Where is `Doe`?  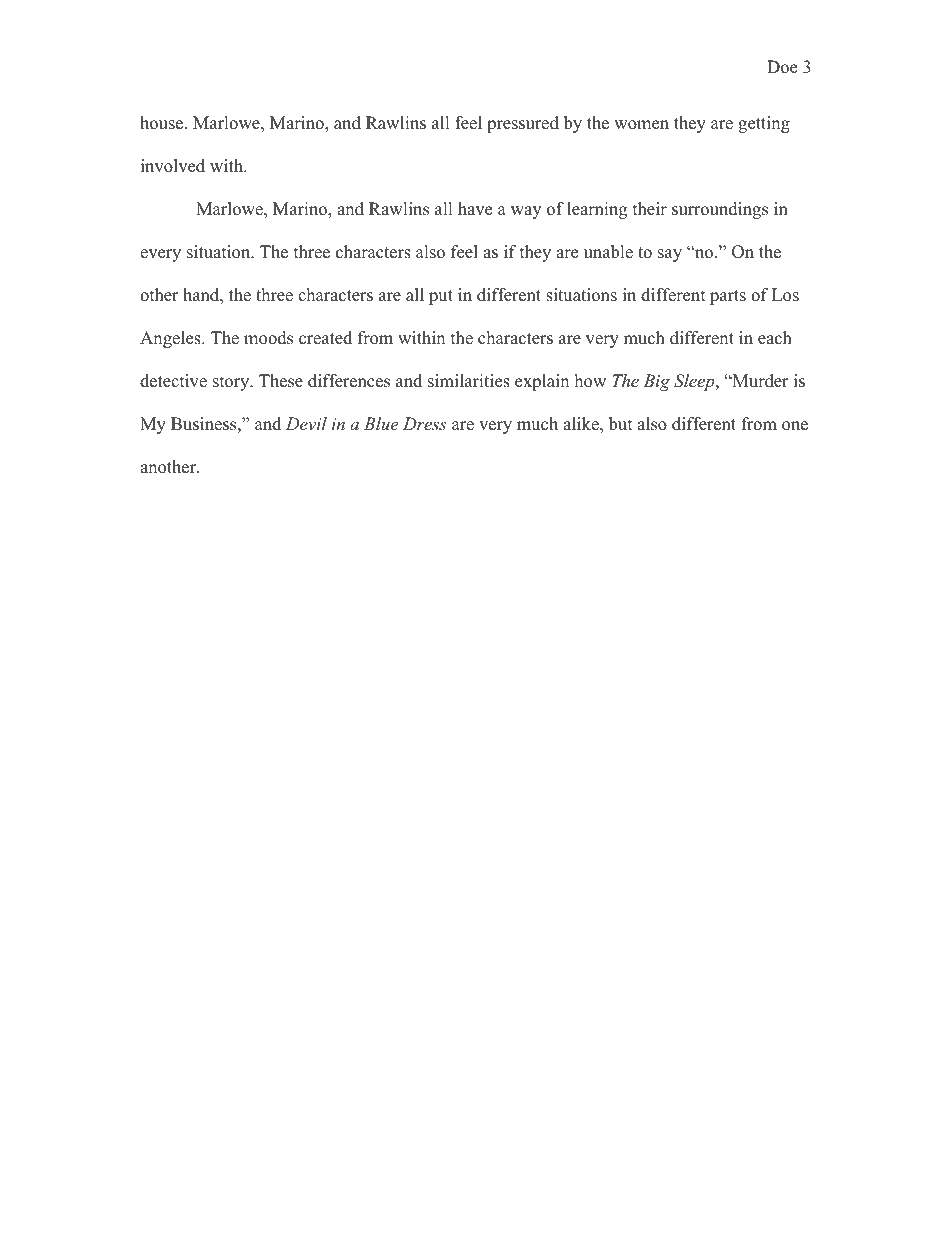
Doe is located at coordinates (782, 67).
